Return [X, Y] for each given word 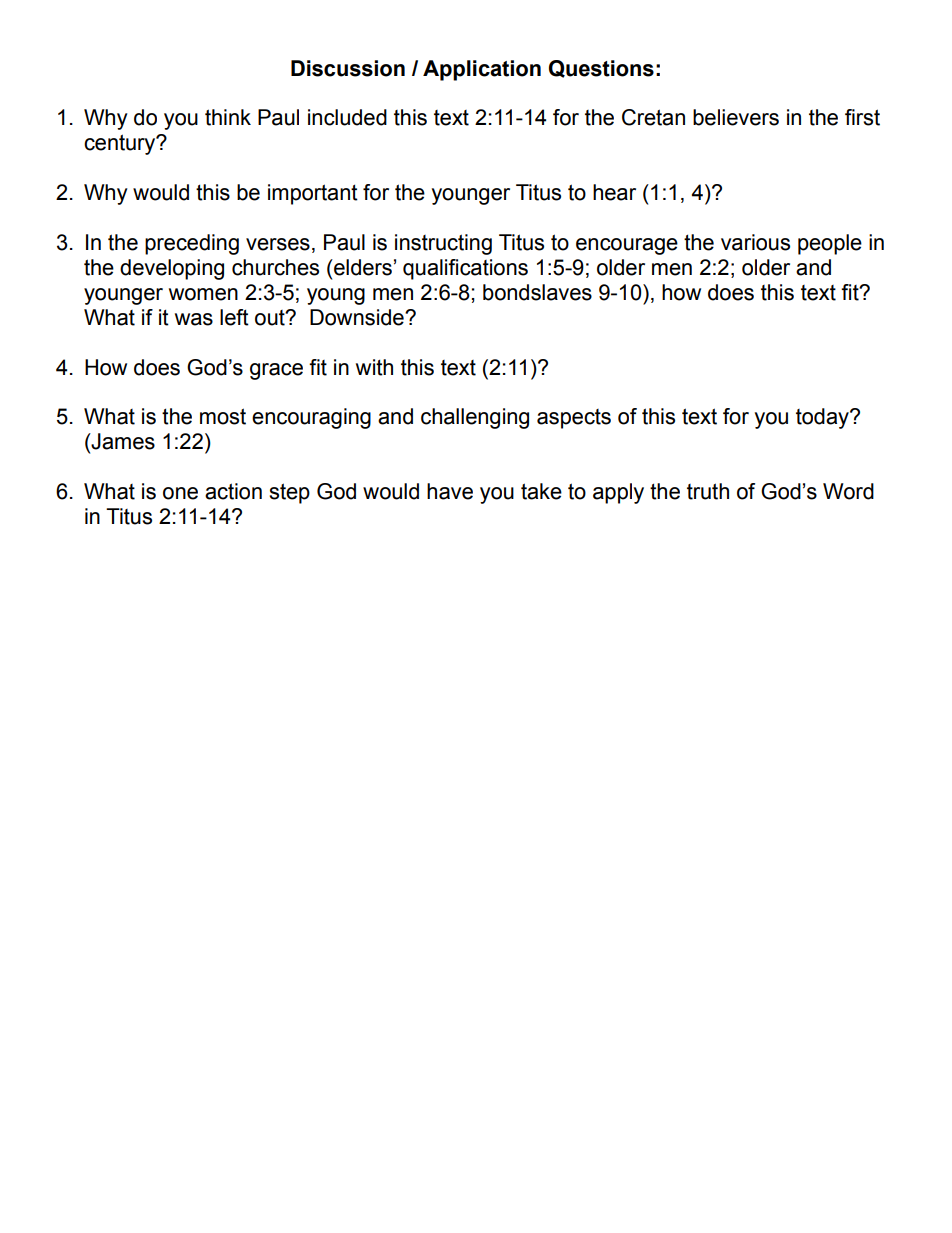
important [313, 194]
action [233, 491]
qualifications [465, 269]
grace [276, 371]
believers [736, 117]
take [541, 491]
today [823, 418]
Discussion [348, 68]
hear [614, 192]
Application [482, 70]
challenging [475, 418]
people [830, 244]
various [755, 242]
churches [275, 267]
